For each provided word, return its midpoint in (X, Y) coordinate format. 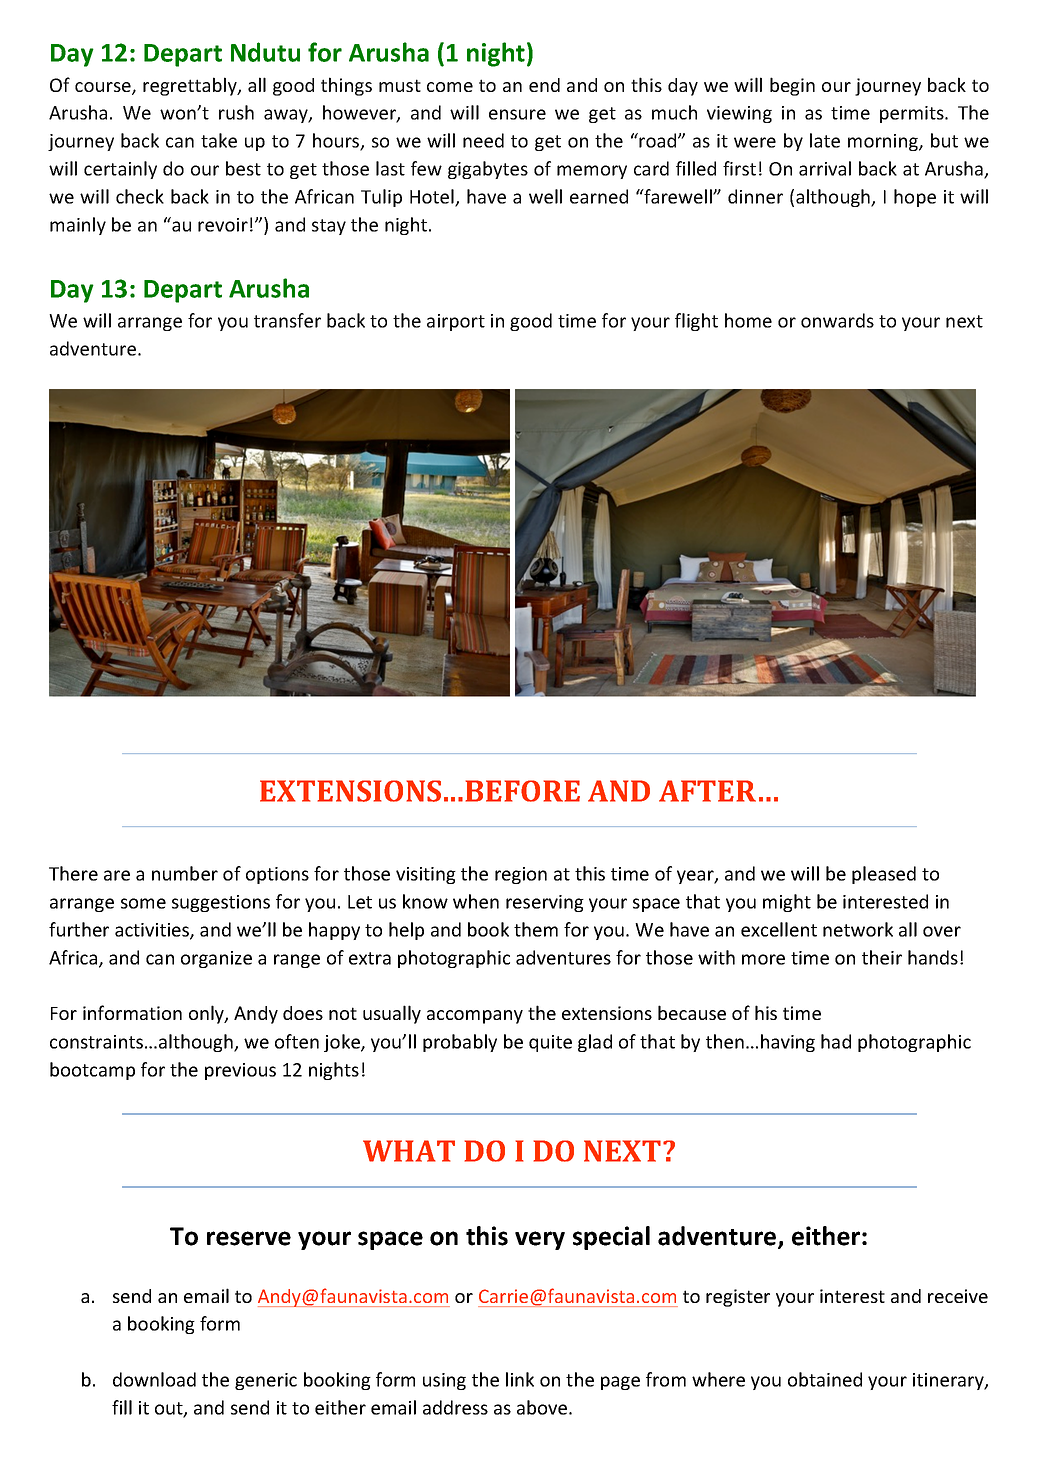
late (825, 140)
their (882, 957)
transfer (287, 320)
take (219, 140)
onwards (837, 320)
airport (456, 322)
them (536, 929)
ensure (517, 114)
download (154, 1379)
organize (216, 959)
